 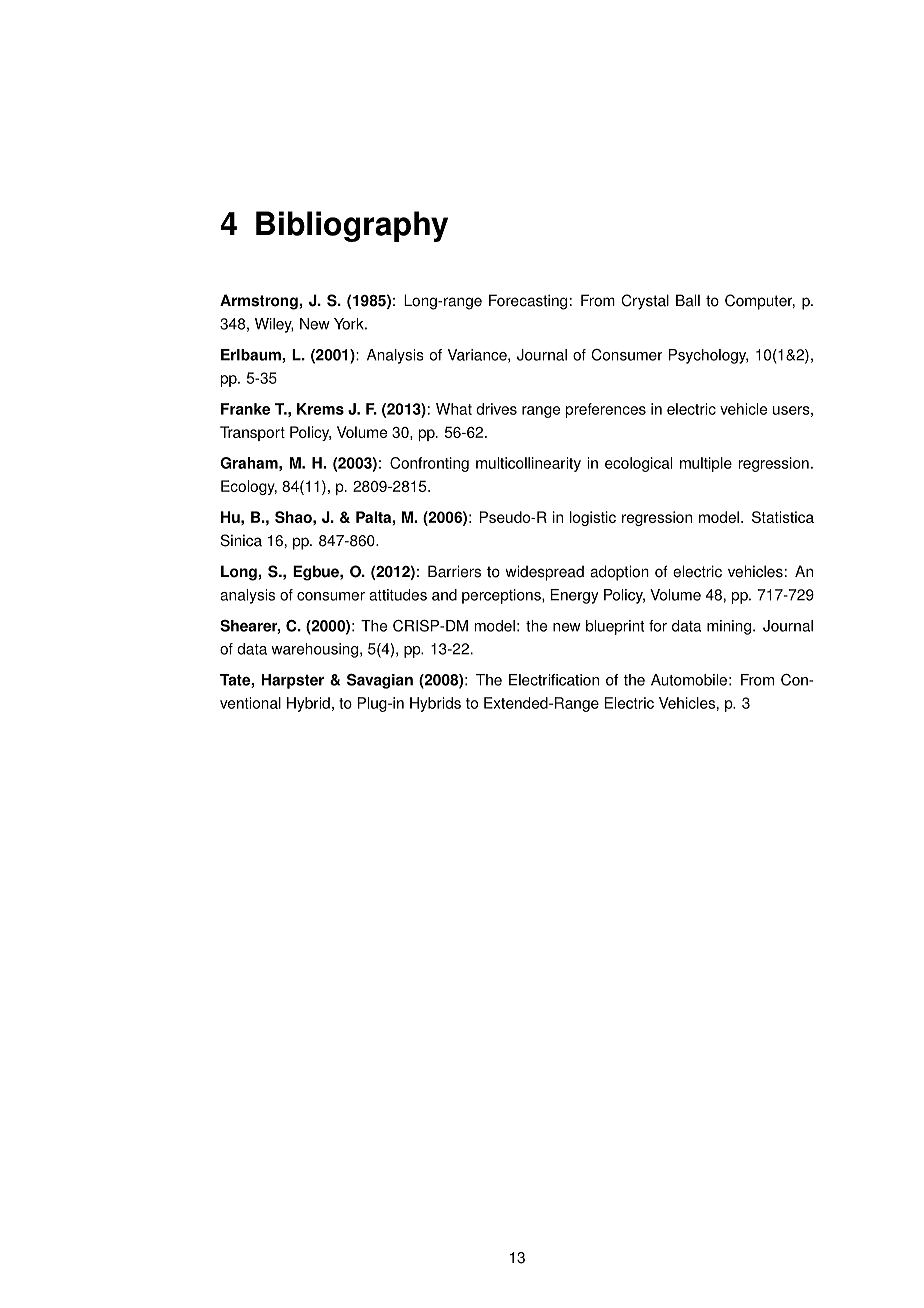 I want to click on logistic, so click(x=593, y=518).
